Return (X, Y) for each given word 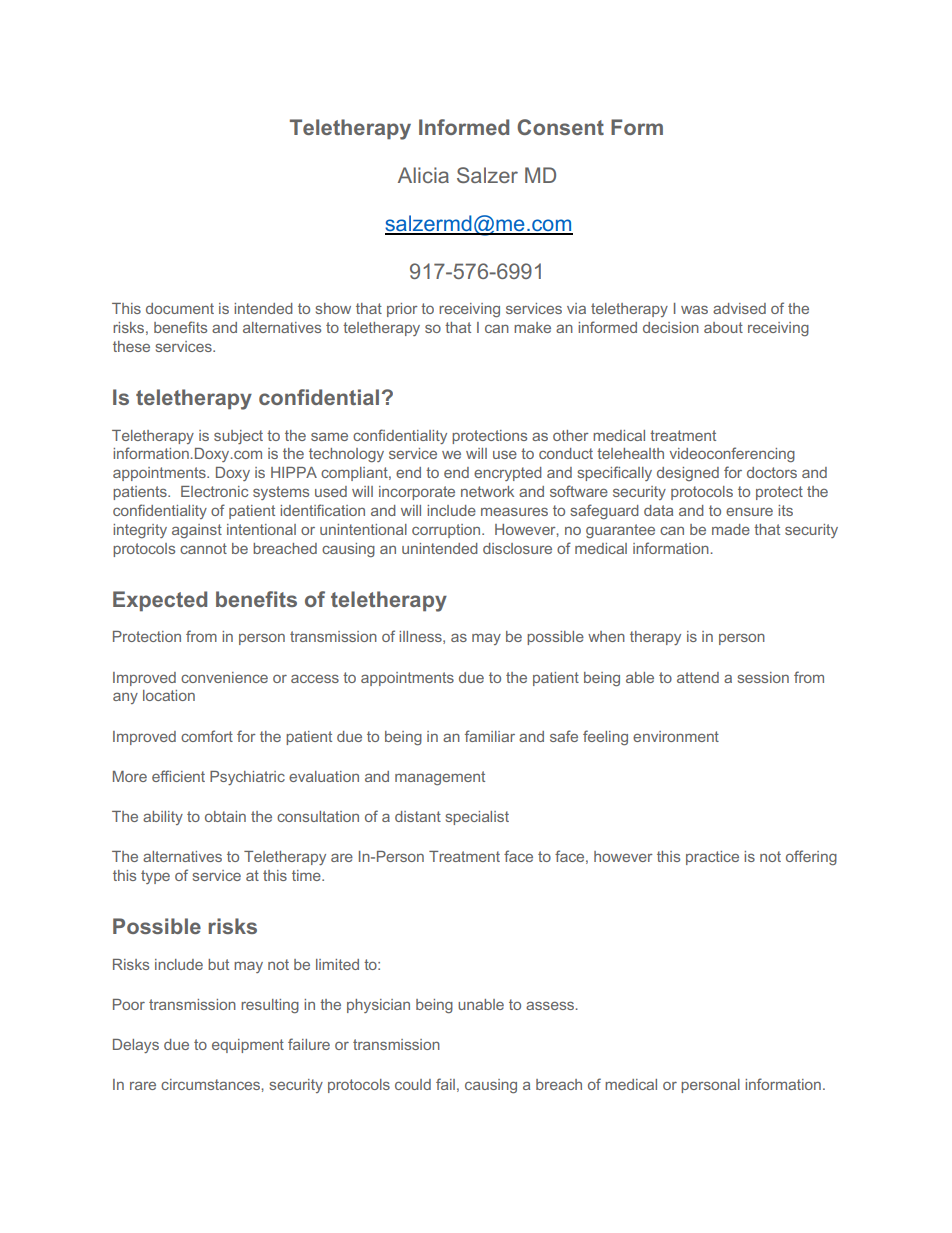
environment (676, 736)
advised (739, 308)
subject (238, 437)
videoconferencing (732, 454)
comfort (207, 736)
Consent (560, 127)
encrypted (508, 474)
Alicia (423, 175)
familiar (490, 736)
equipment (248, 1046)
